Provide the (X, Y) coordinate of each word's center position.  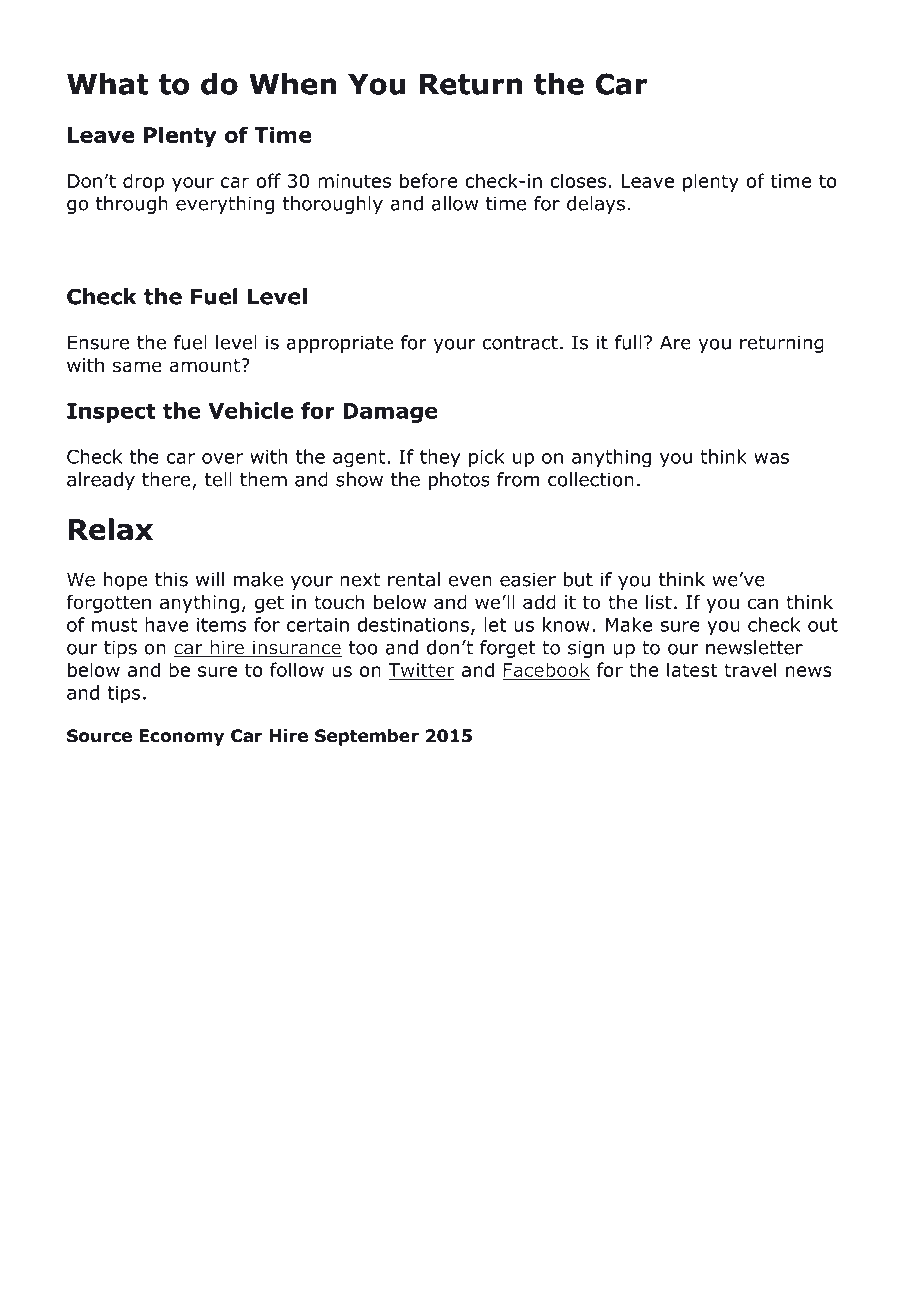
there (166, 479)
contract (520, 343)
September (367, 737)
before (428, 180)
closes (578, 180)
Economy (181, 737)
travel (750, 669)
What (108, 84)
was (771, 458)
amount (205, 366)
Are (675, 342)
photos (459, 481)
